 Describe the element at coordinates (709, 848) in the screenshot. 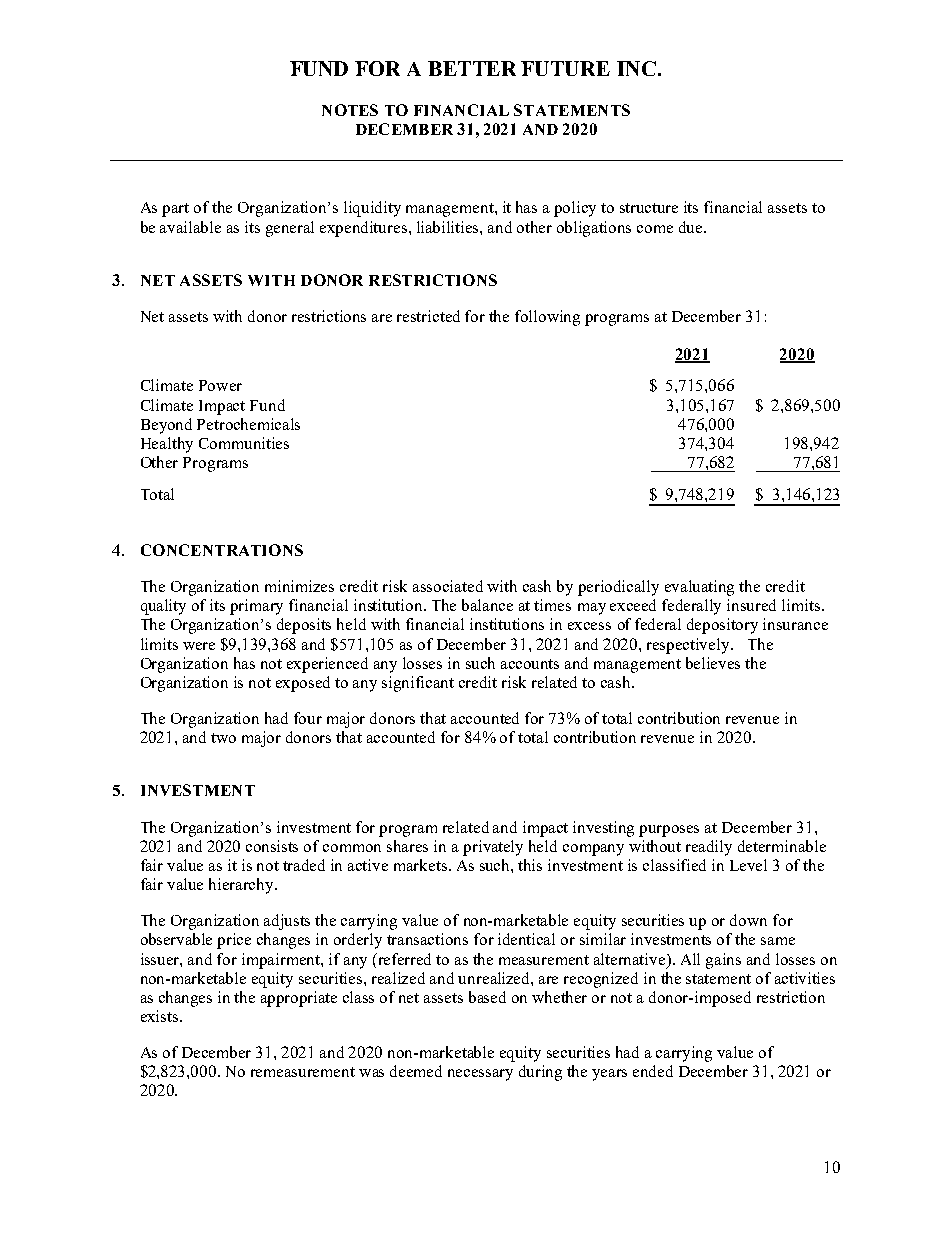

I see `readily` at that location.
